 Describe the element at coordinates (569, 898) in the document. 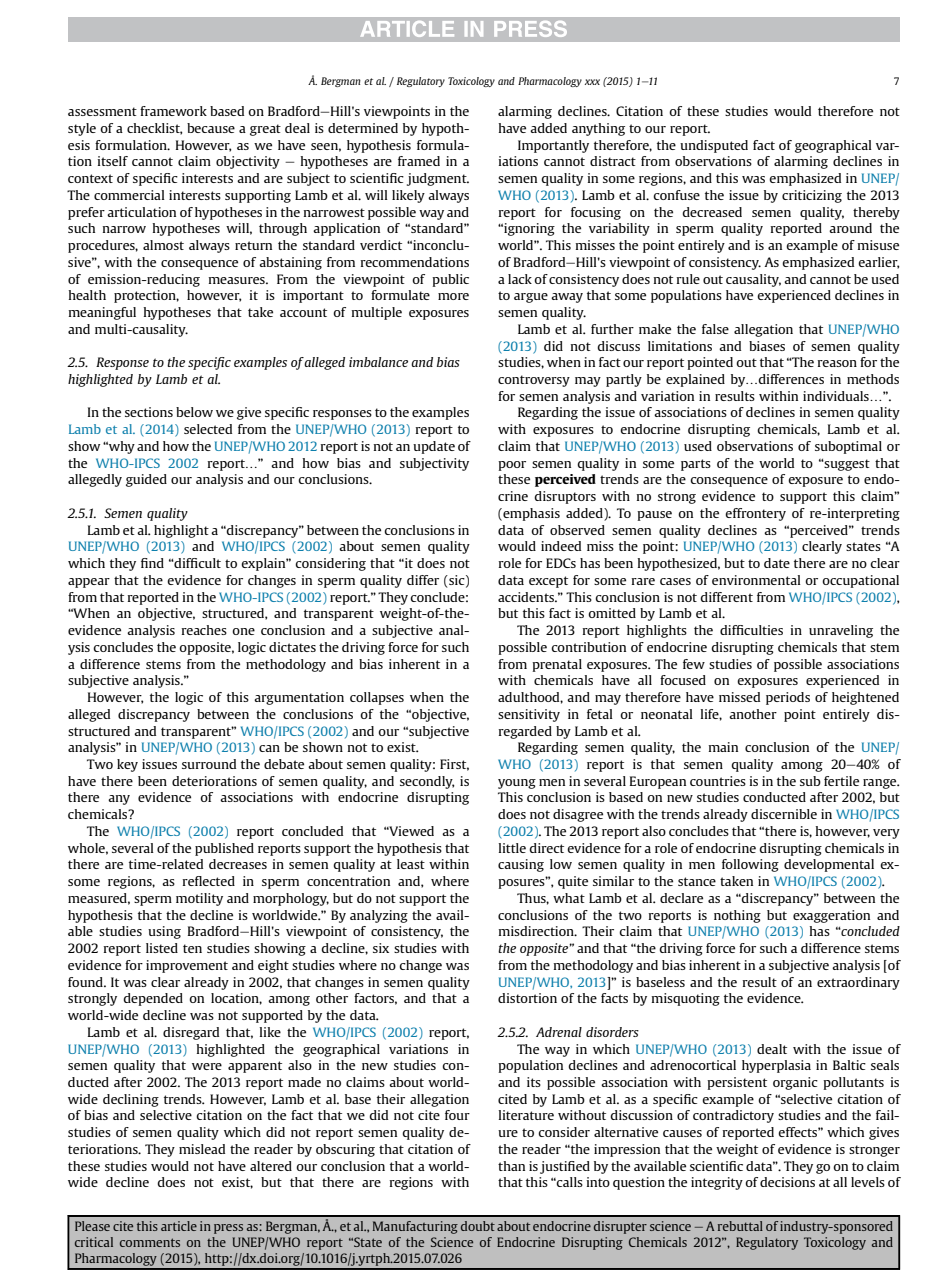

I see `what` at that location.
